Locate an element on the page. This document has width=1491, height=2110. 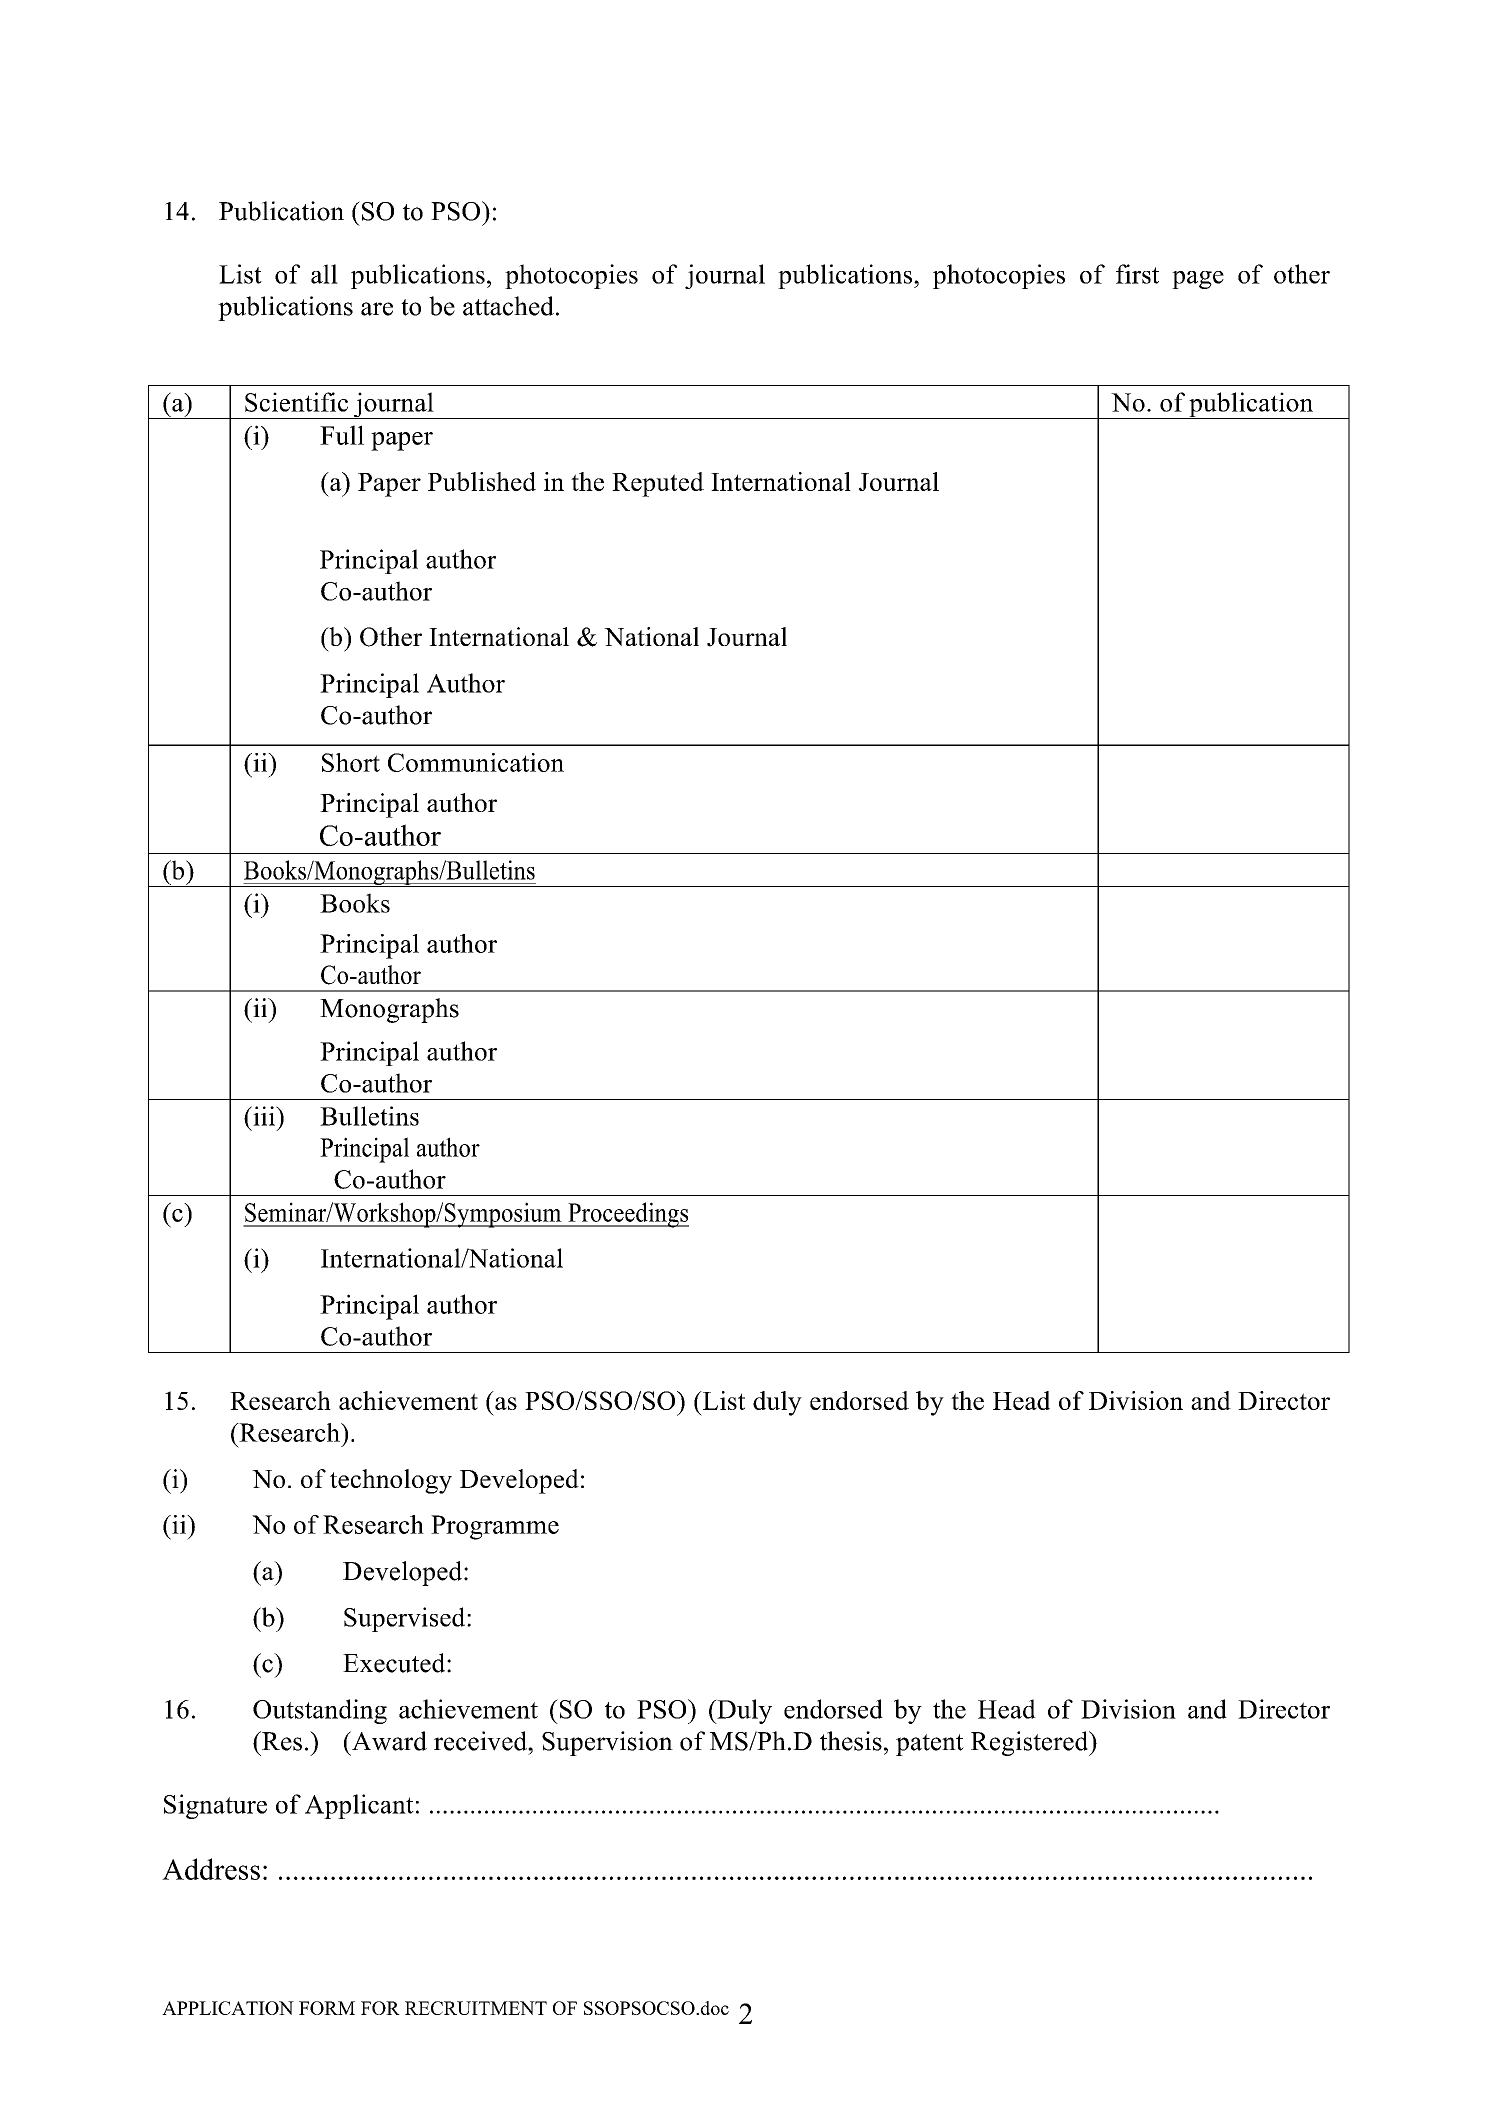
RECRUITMENT is located at coordinates (476, 2008).
